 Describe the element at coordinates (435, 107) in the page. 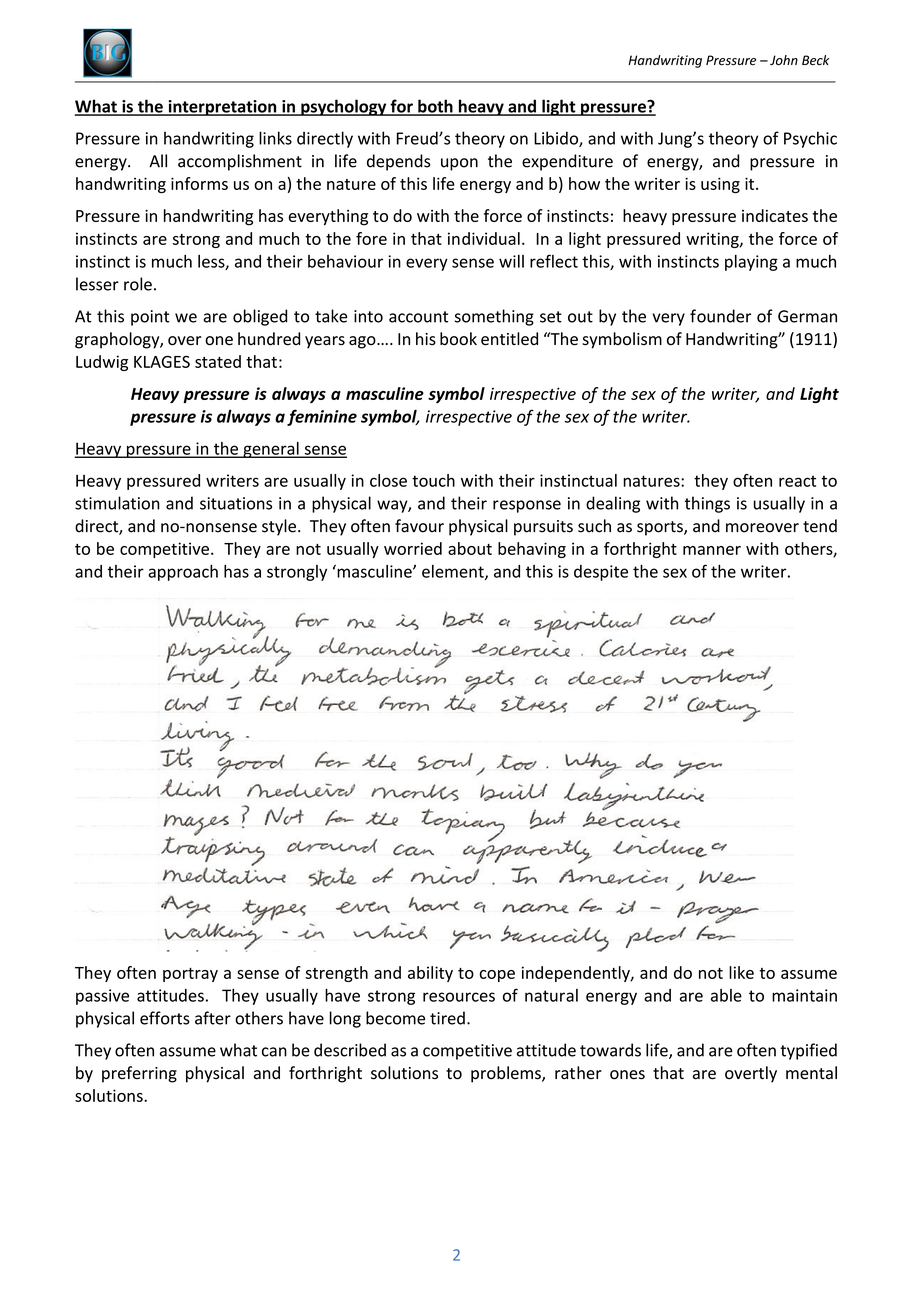

I see `both` at that location.
